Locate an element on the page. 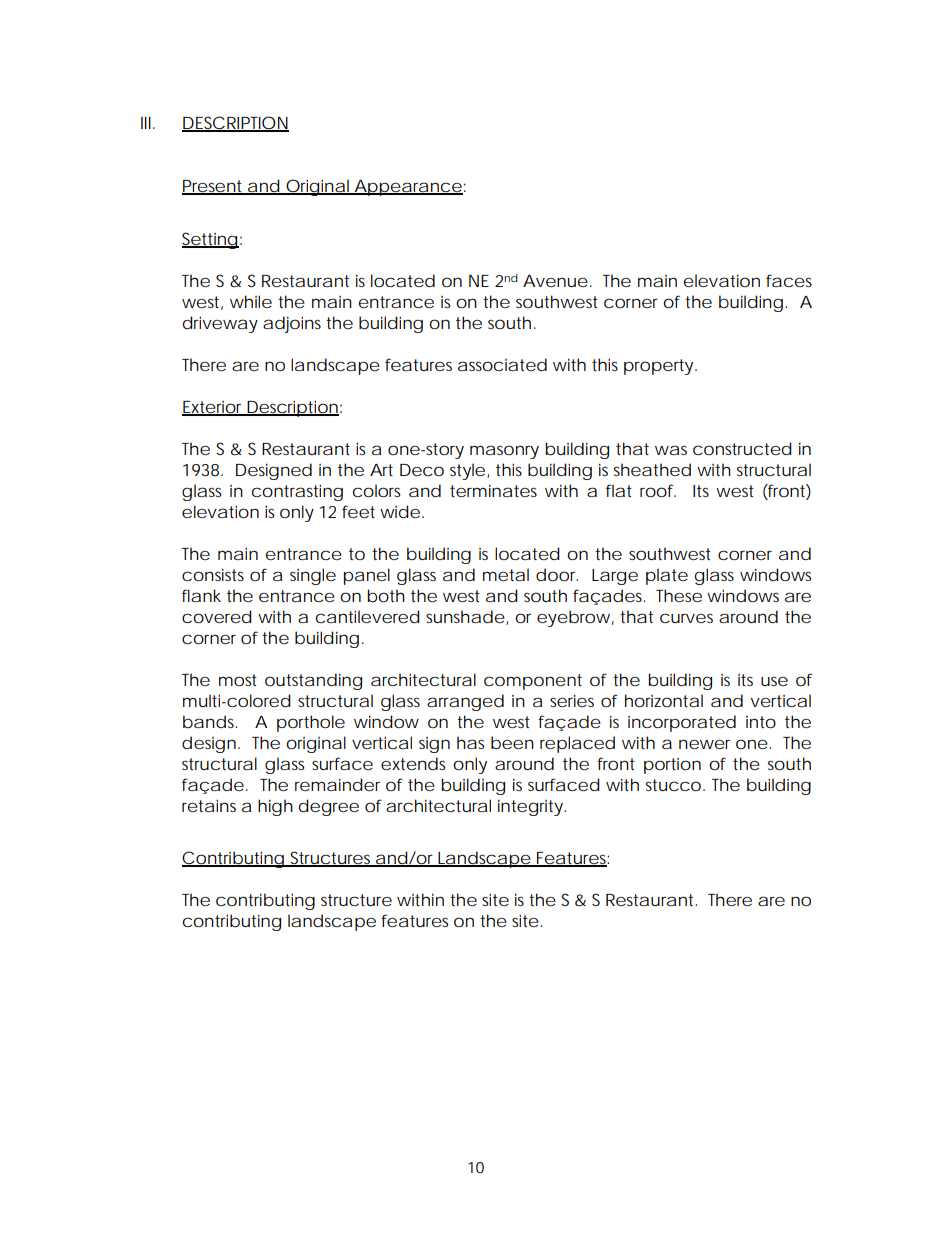  contrasting is located at coordinates (297, 492).
